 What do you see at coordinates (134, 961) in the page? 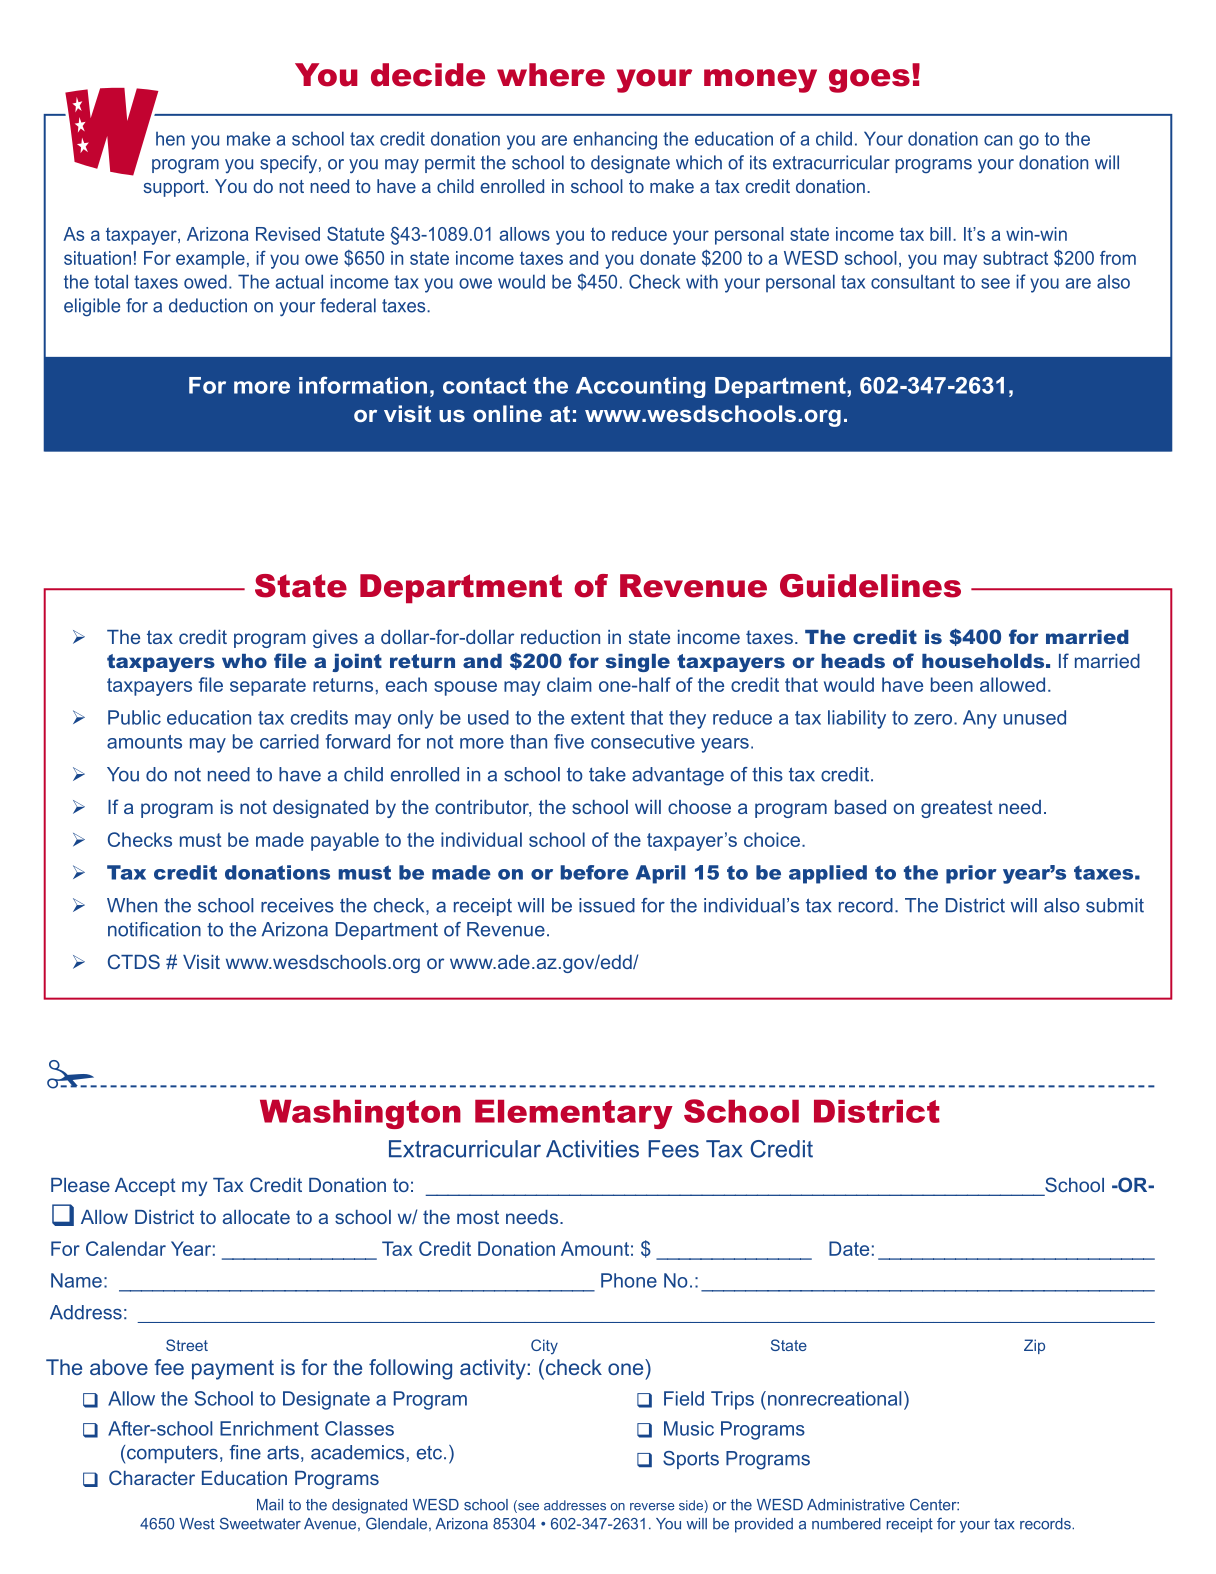
I see `CTDS` at bounding box center [134, 961].
